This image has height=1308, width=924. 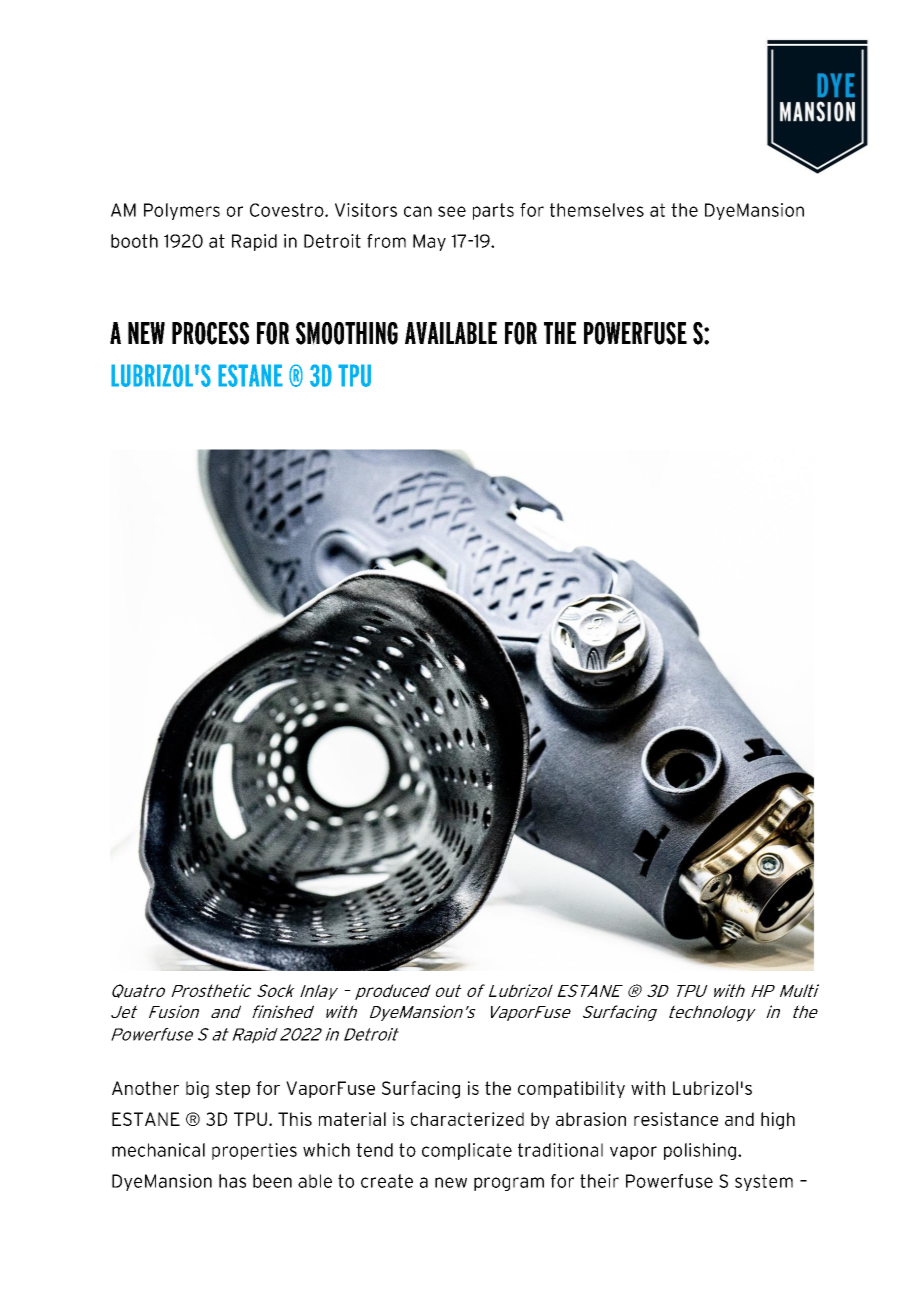 What do you see at coordinates (676, 1119) in the image?
I see `resistance` at bounding box center [676, 1119].
